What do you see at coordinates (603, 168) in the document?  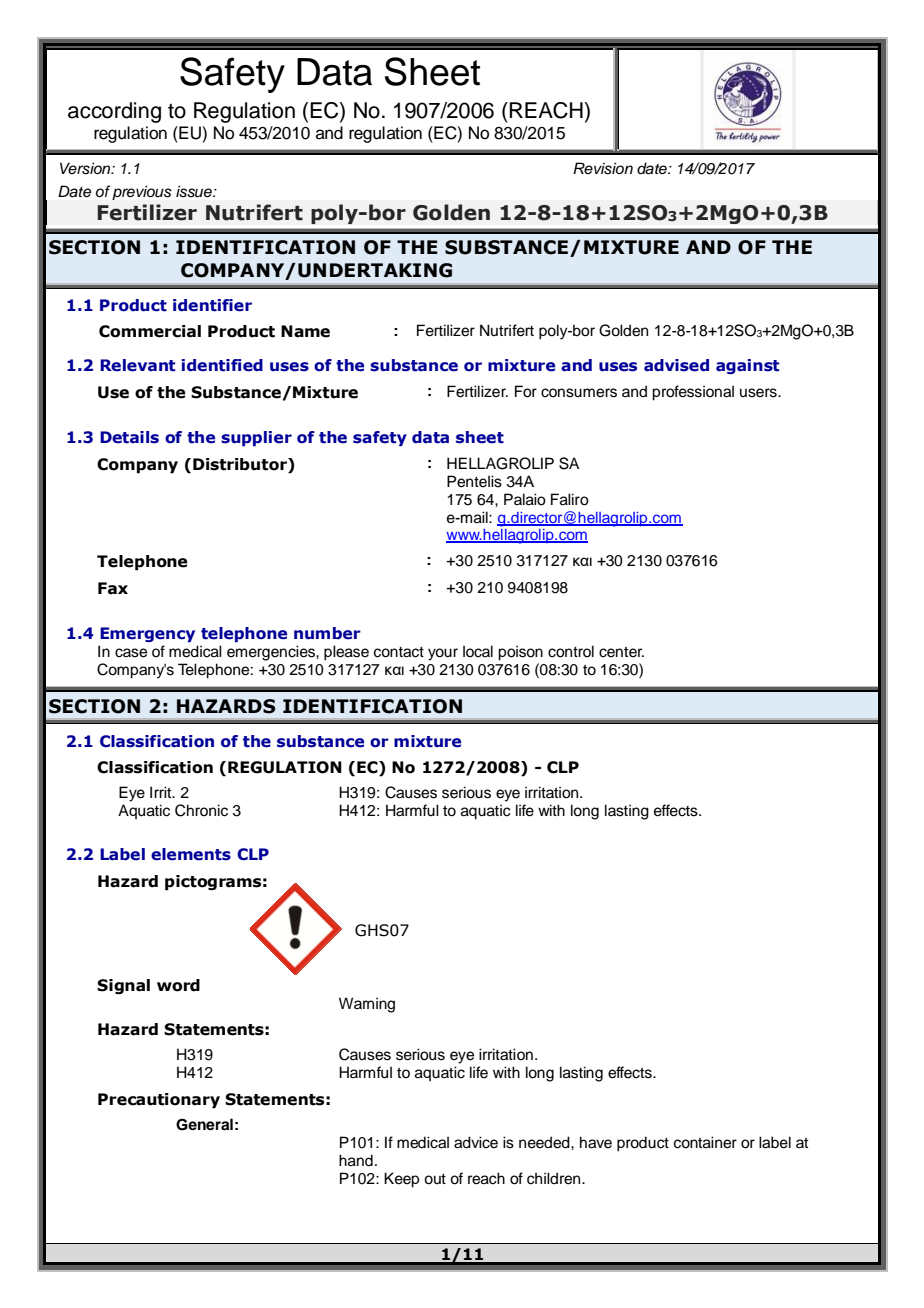 I see `Revision` at bounding box center [603, 168].
